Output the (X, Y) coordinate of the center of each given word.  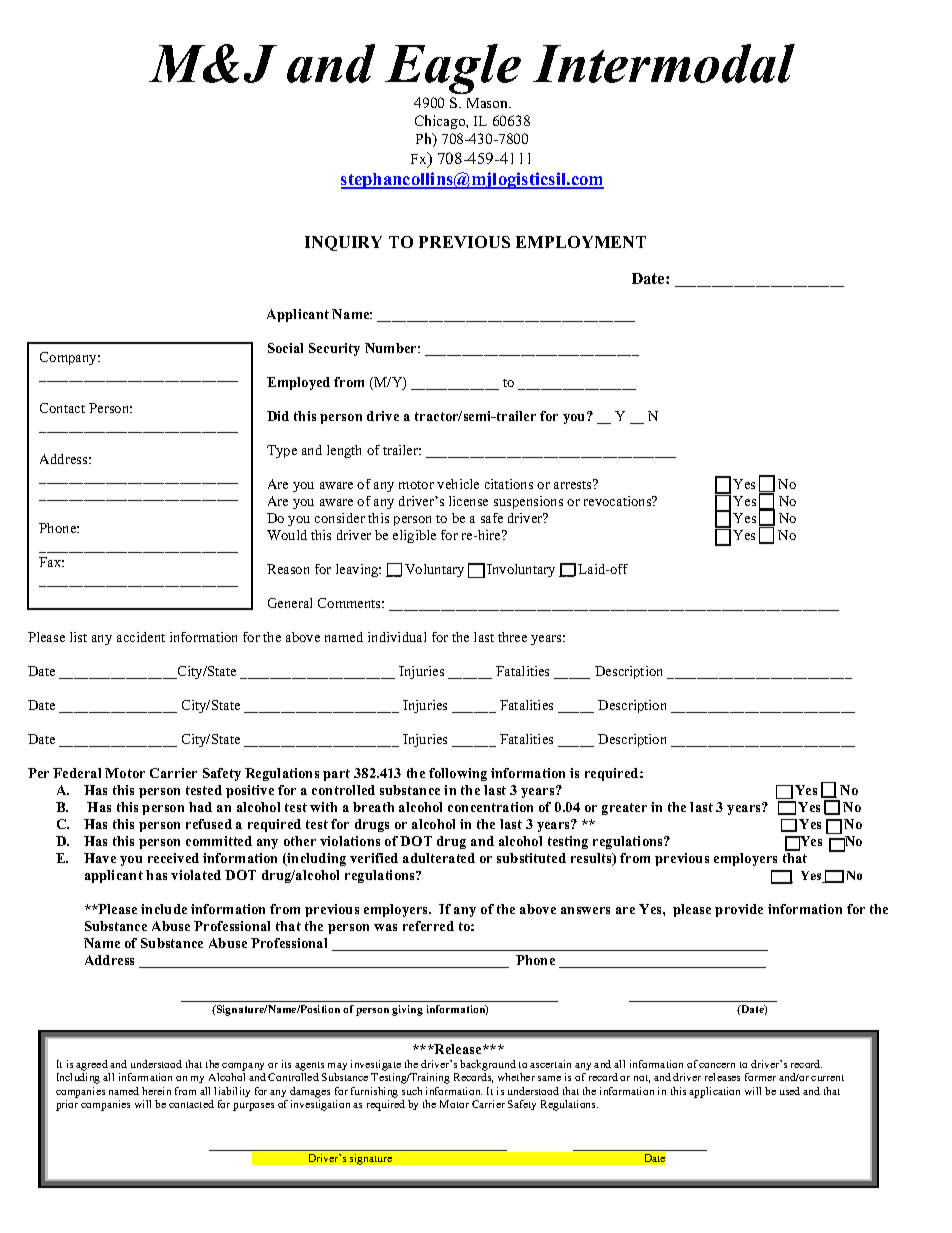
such (412, 1091)
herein (156, 1091)
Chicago (441, 122)
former (760, 1077)
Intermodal (664, 63)
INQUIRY (343, 243)
